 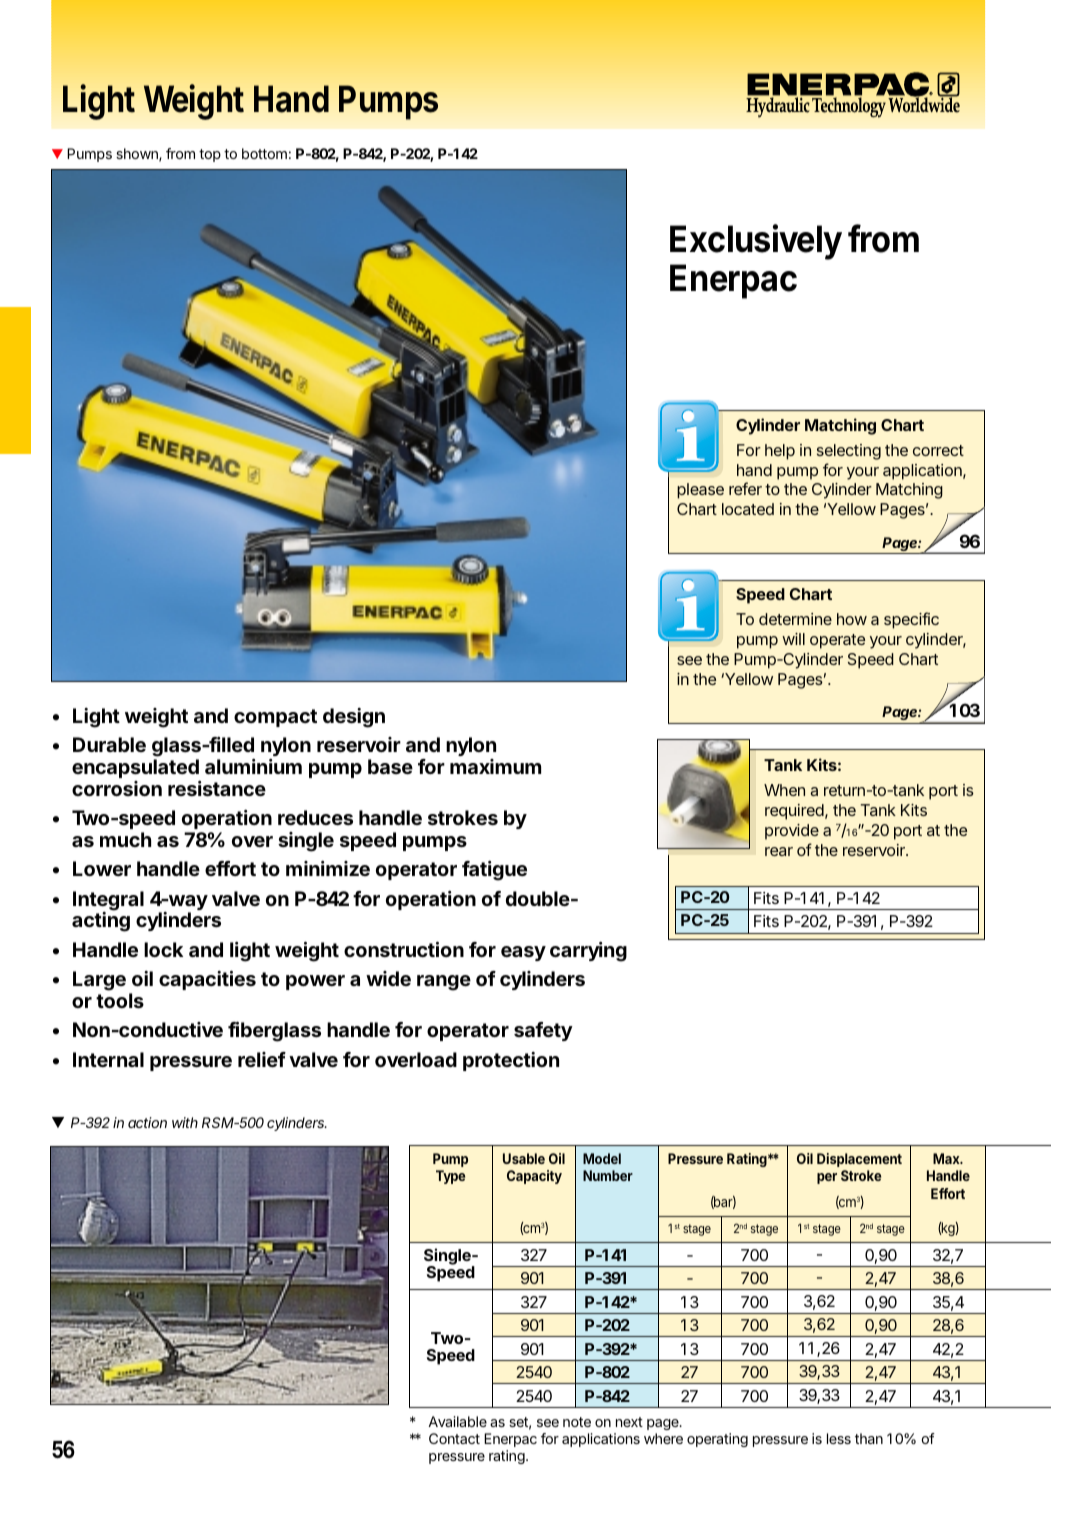 I want to click on determine, so click(x=795, y=619).
